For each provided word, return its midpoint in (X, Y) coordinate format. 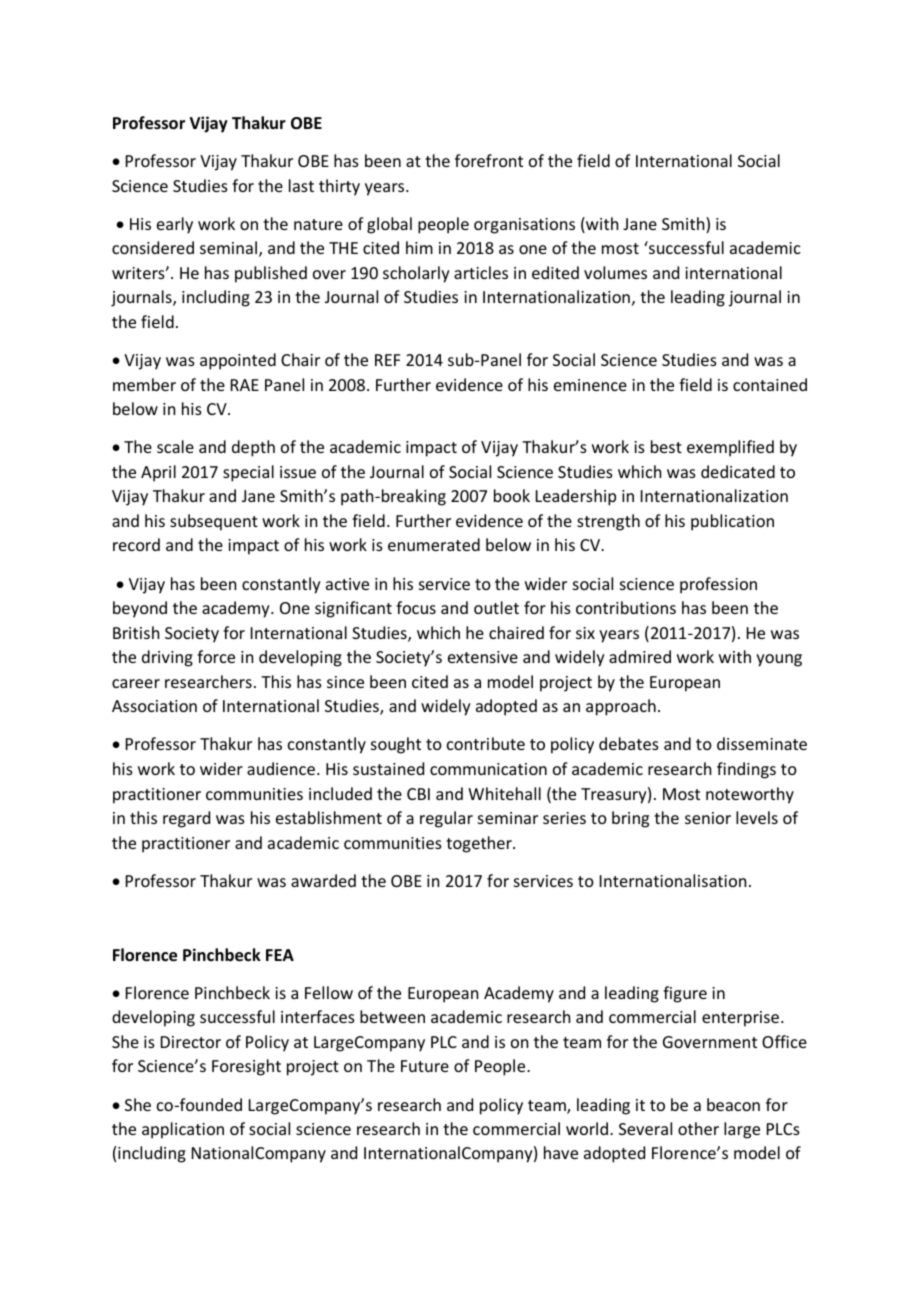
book (512, 495)
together (480, 844)
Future (425, 1066)
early (175, 225)
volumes (615, 272)
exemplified (730, 448)
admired (640, 656)
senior (708, 818)
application (183, 1130)
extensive (483, 657)
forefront (489, 160)
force (216, 656)
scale (175, 446)
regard (186, 819)
